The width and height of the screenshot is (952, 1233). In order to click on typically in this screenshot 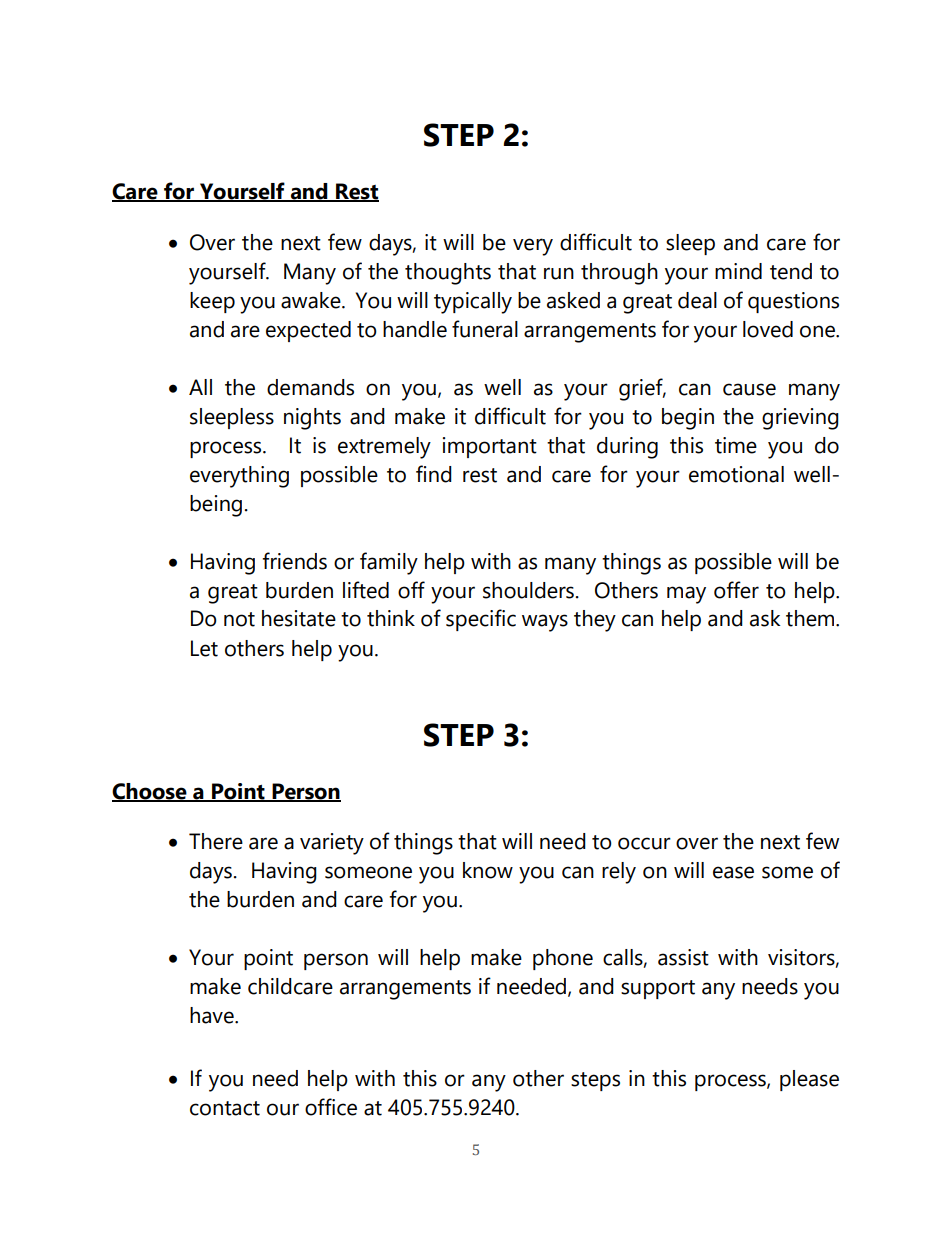, I will do `click(473, 303)`.
